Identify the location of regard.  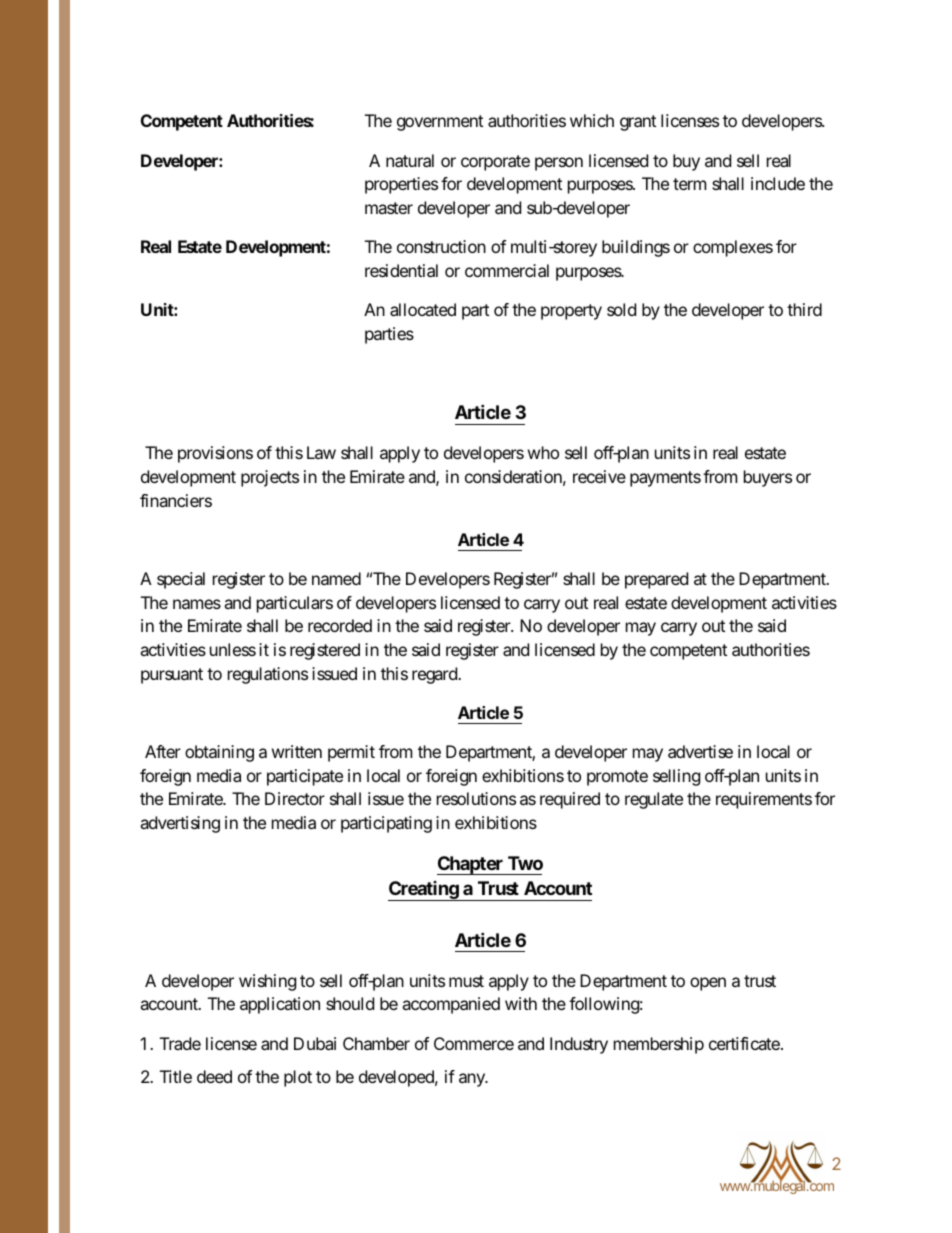
(434, 675).
